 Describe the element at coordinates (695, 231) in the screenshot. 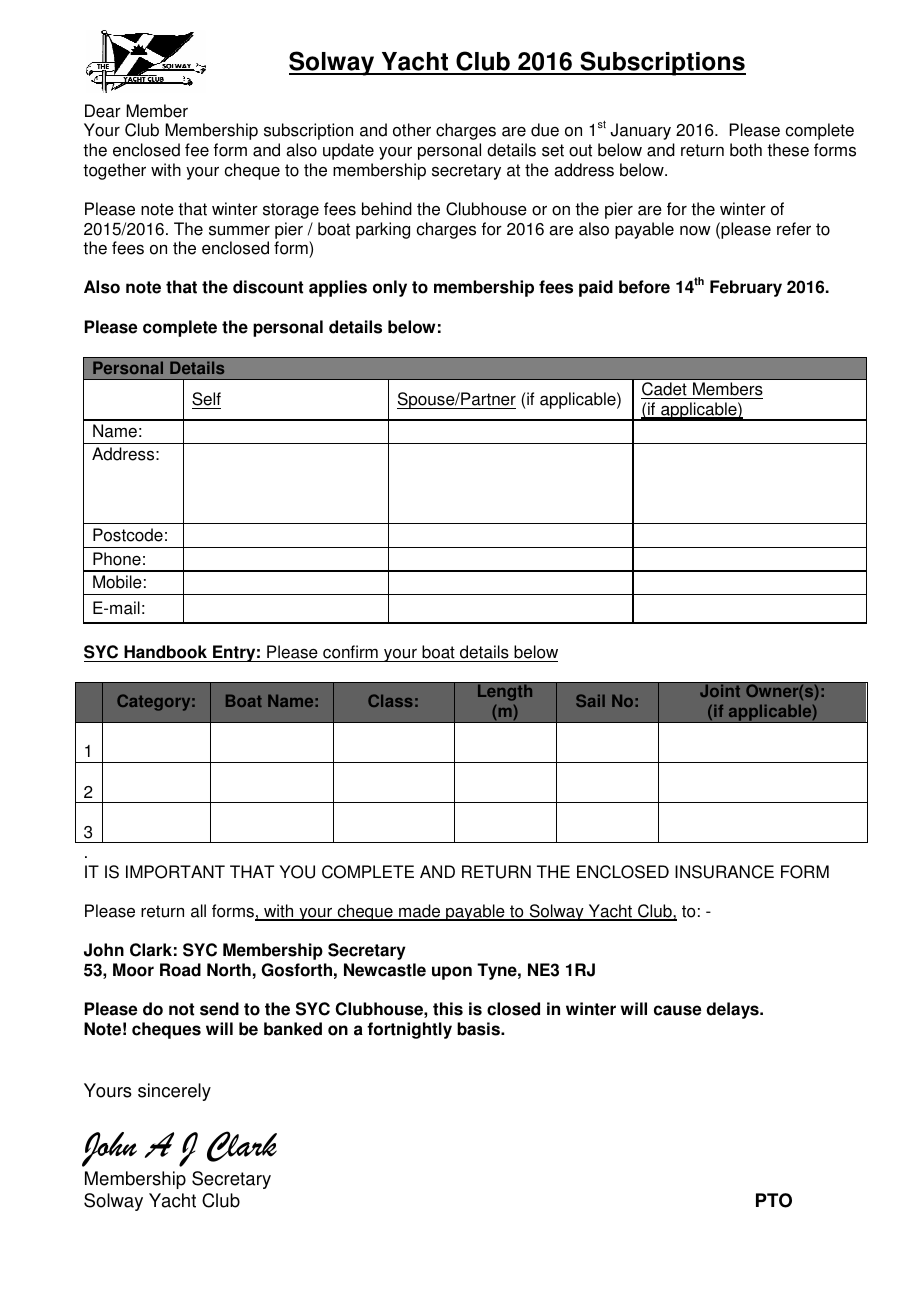

I see `now` at that location.
